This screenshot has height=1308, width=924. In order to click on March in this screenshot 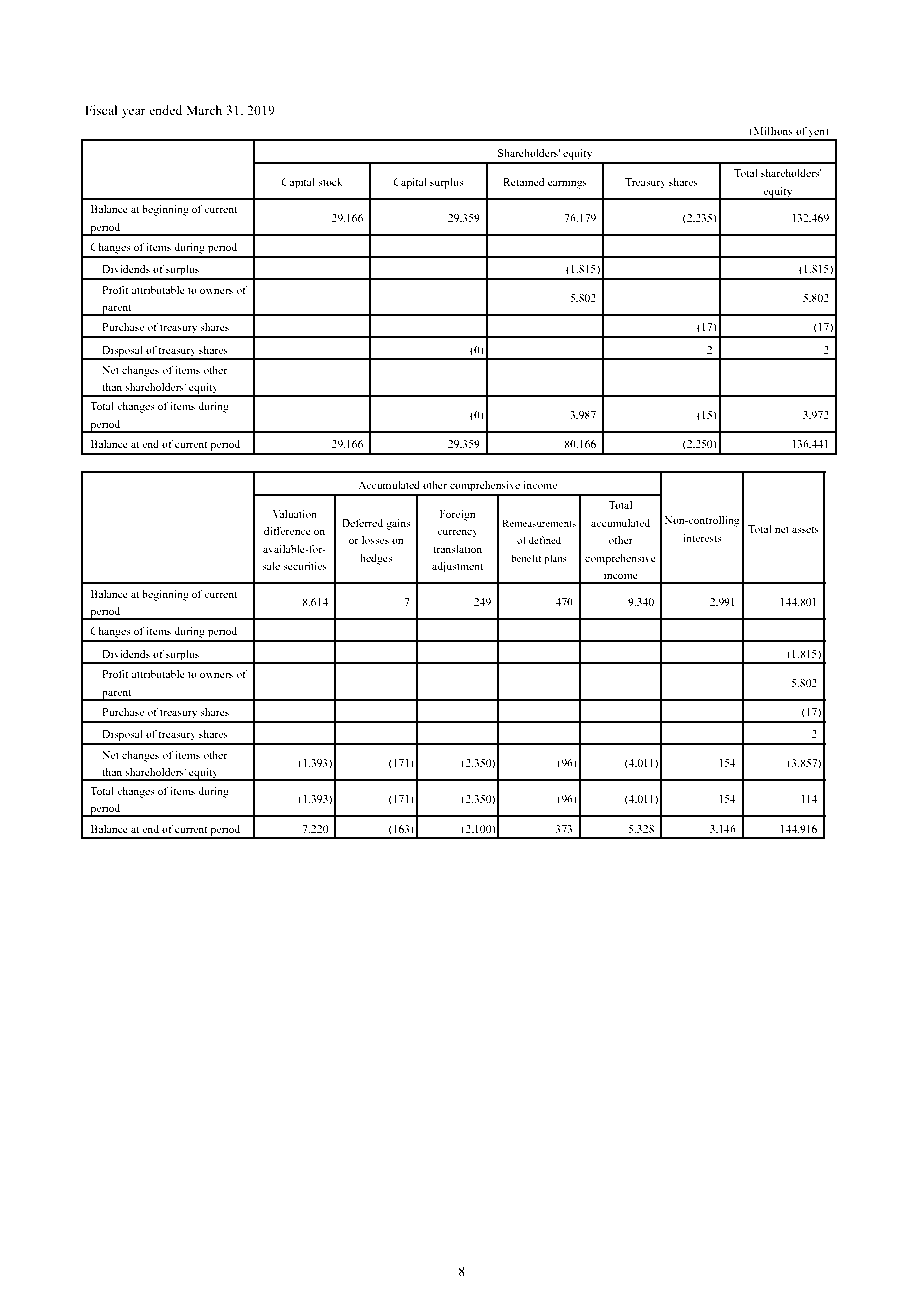, I will do `click(204, 110)`.
